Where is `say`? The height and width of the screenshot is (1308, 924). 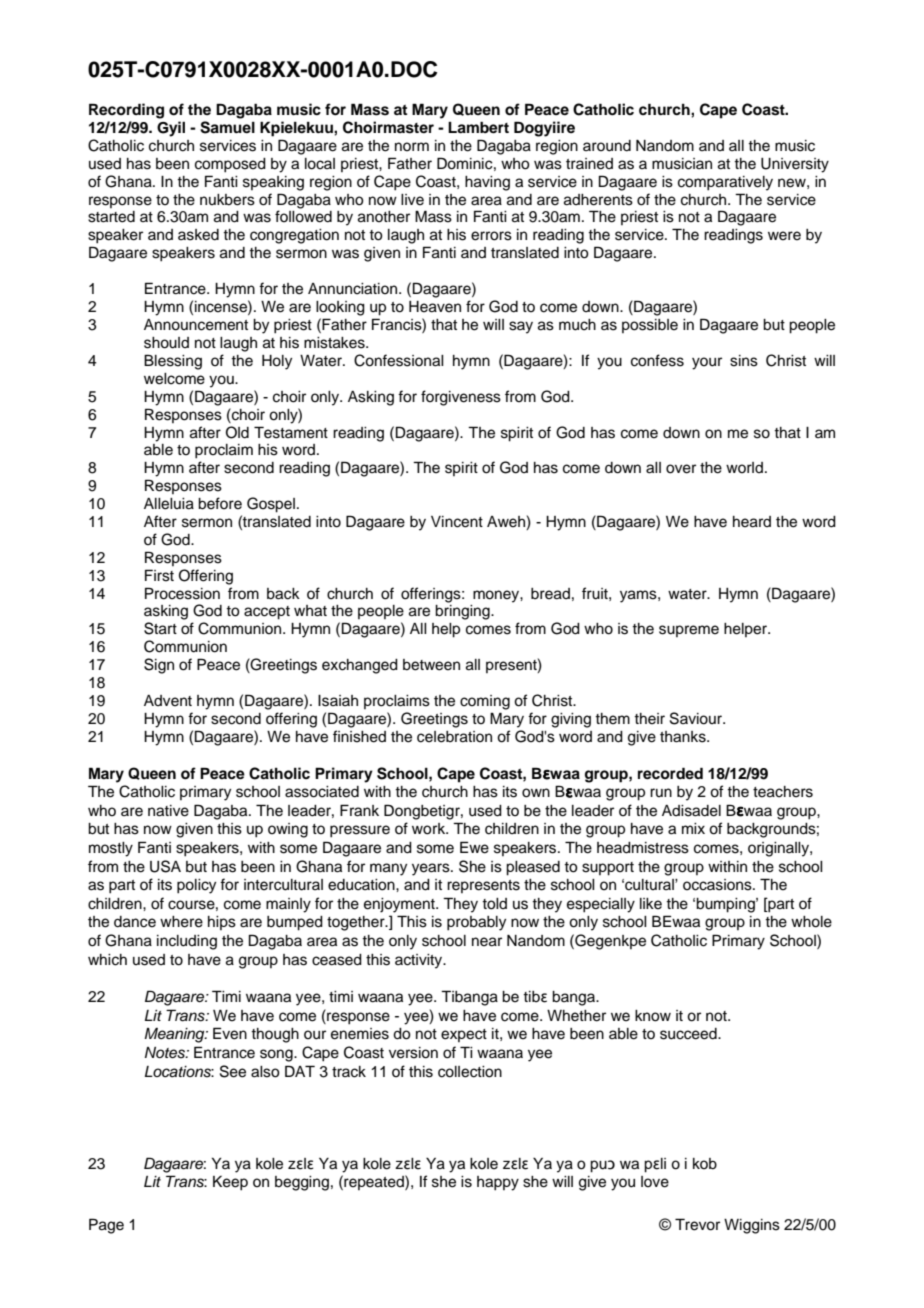
say is located at coordinates (521, 327).
